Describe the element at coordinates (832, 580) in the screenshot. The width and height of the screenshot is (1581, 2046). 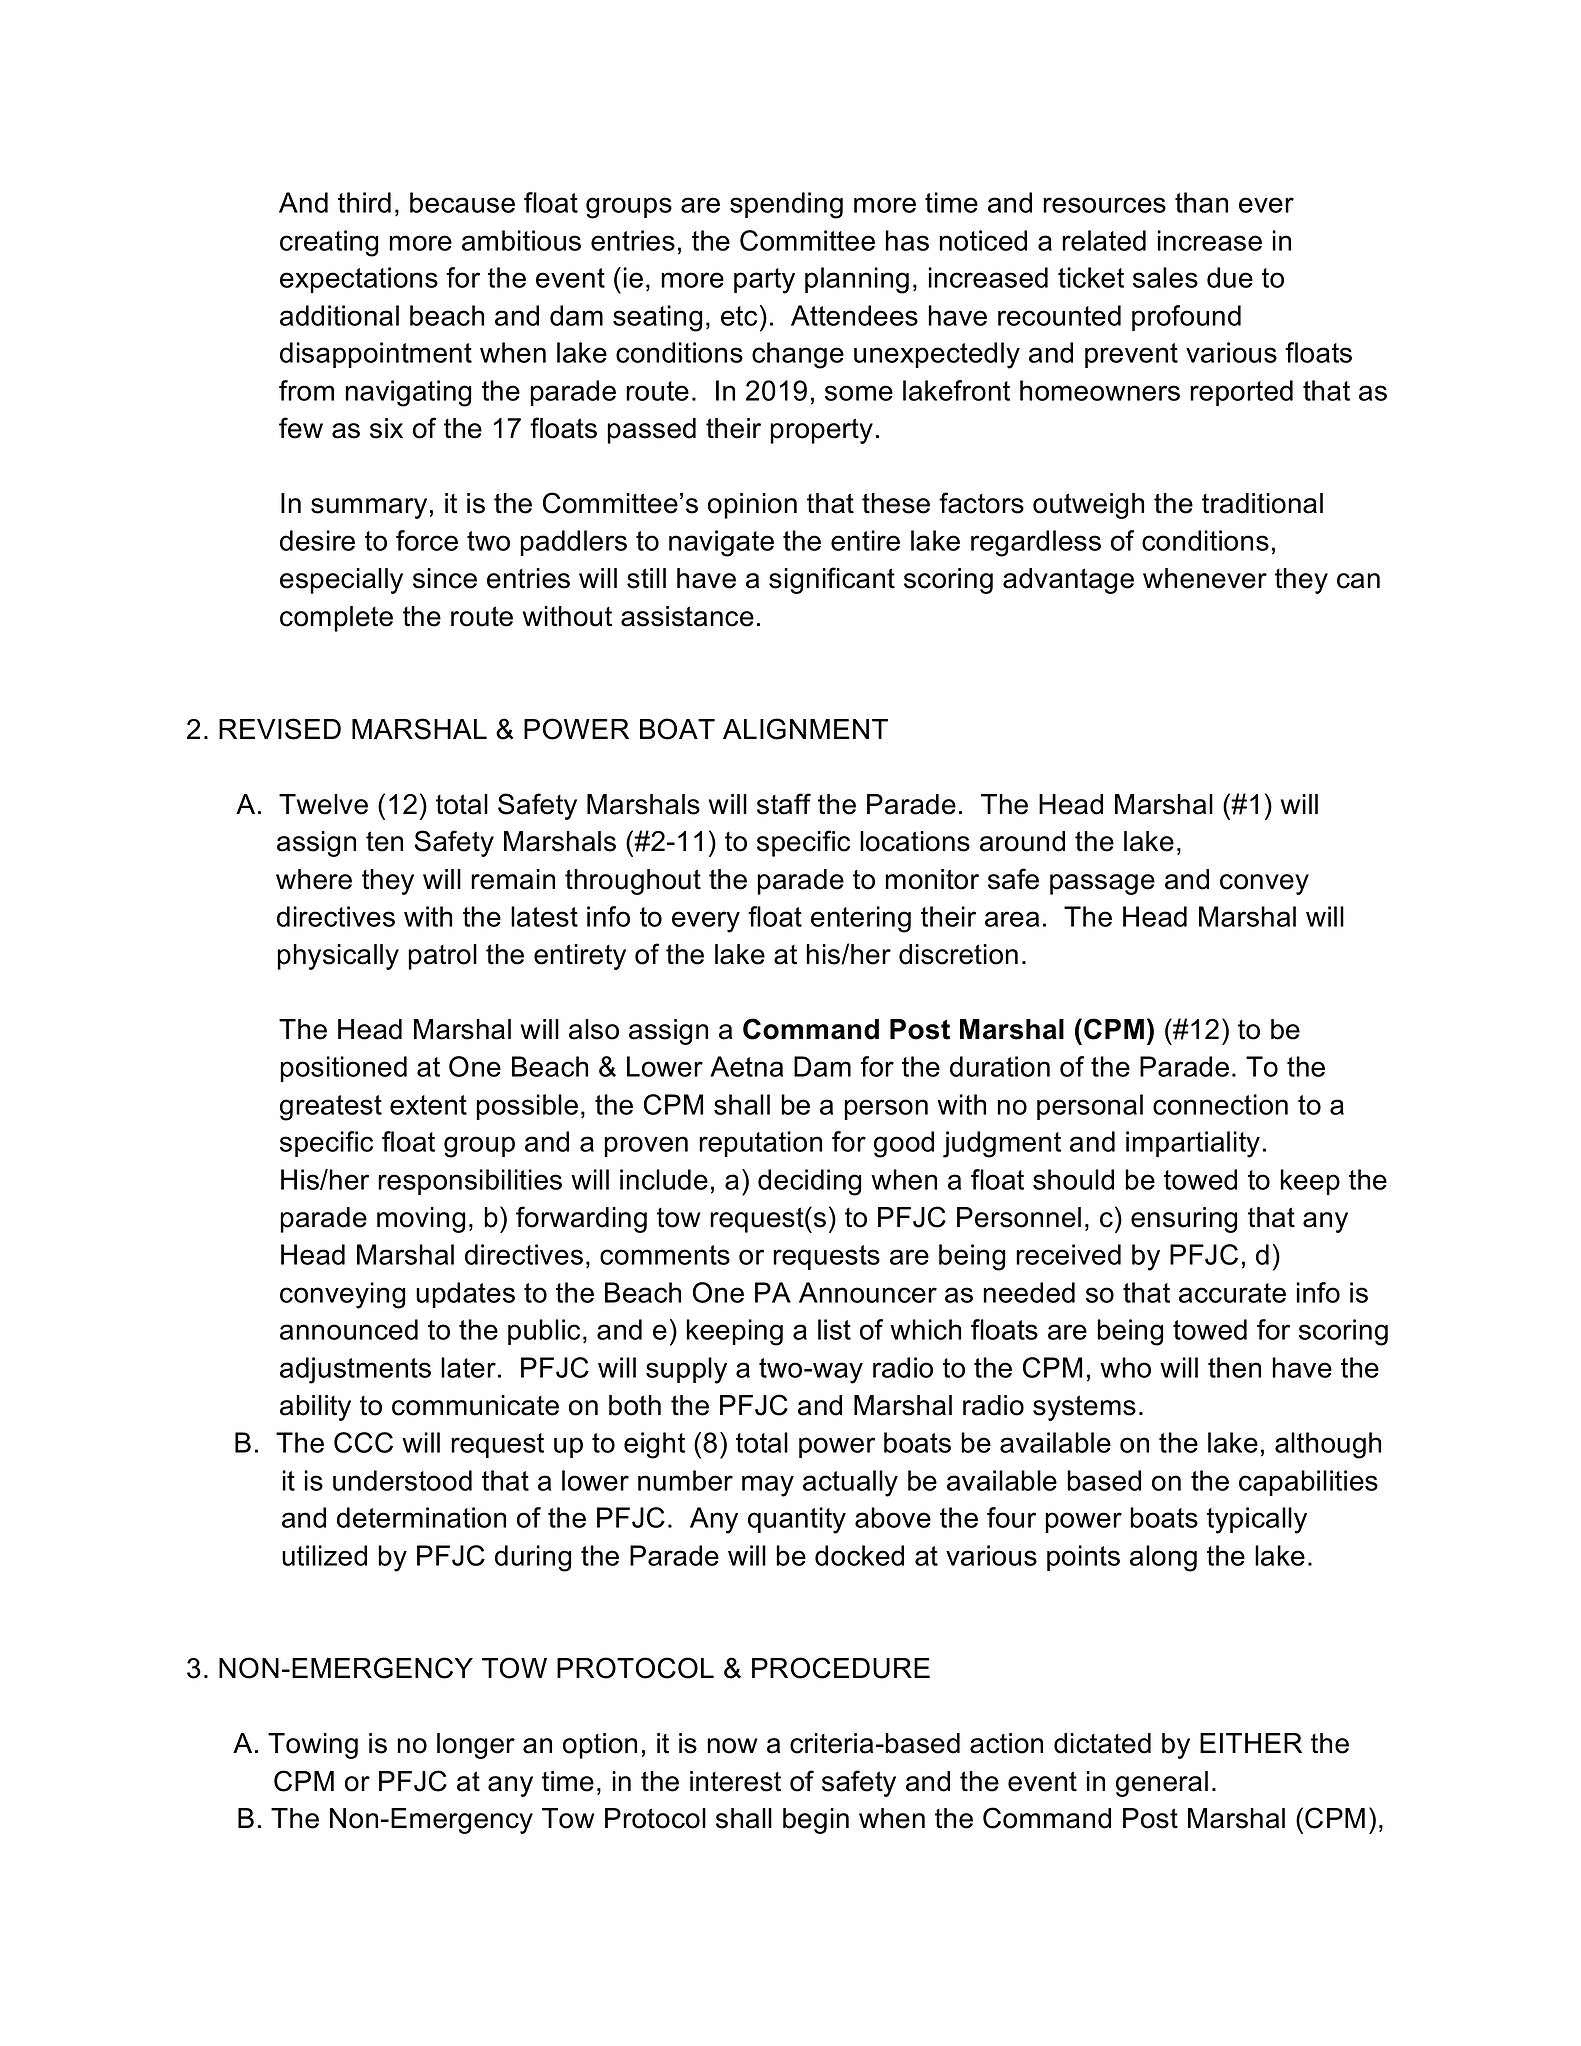
I see `significant` at that location.
